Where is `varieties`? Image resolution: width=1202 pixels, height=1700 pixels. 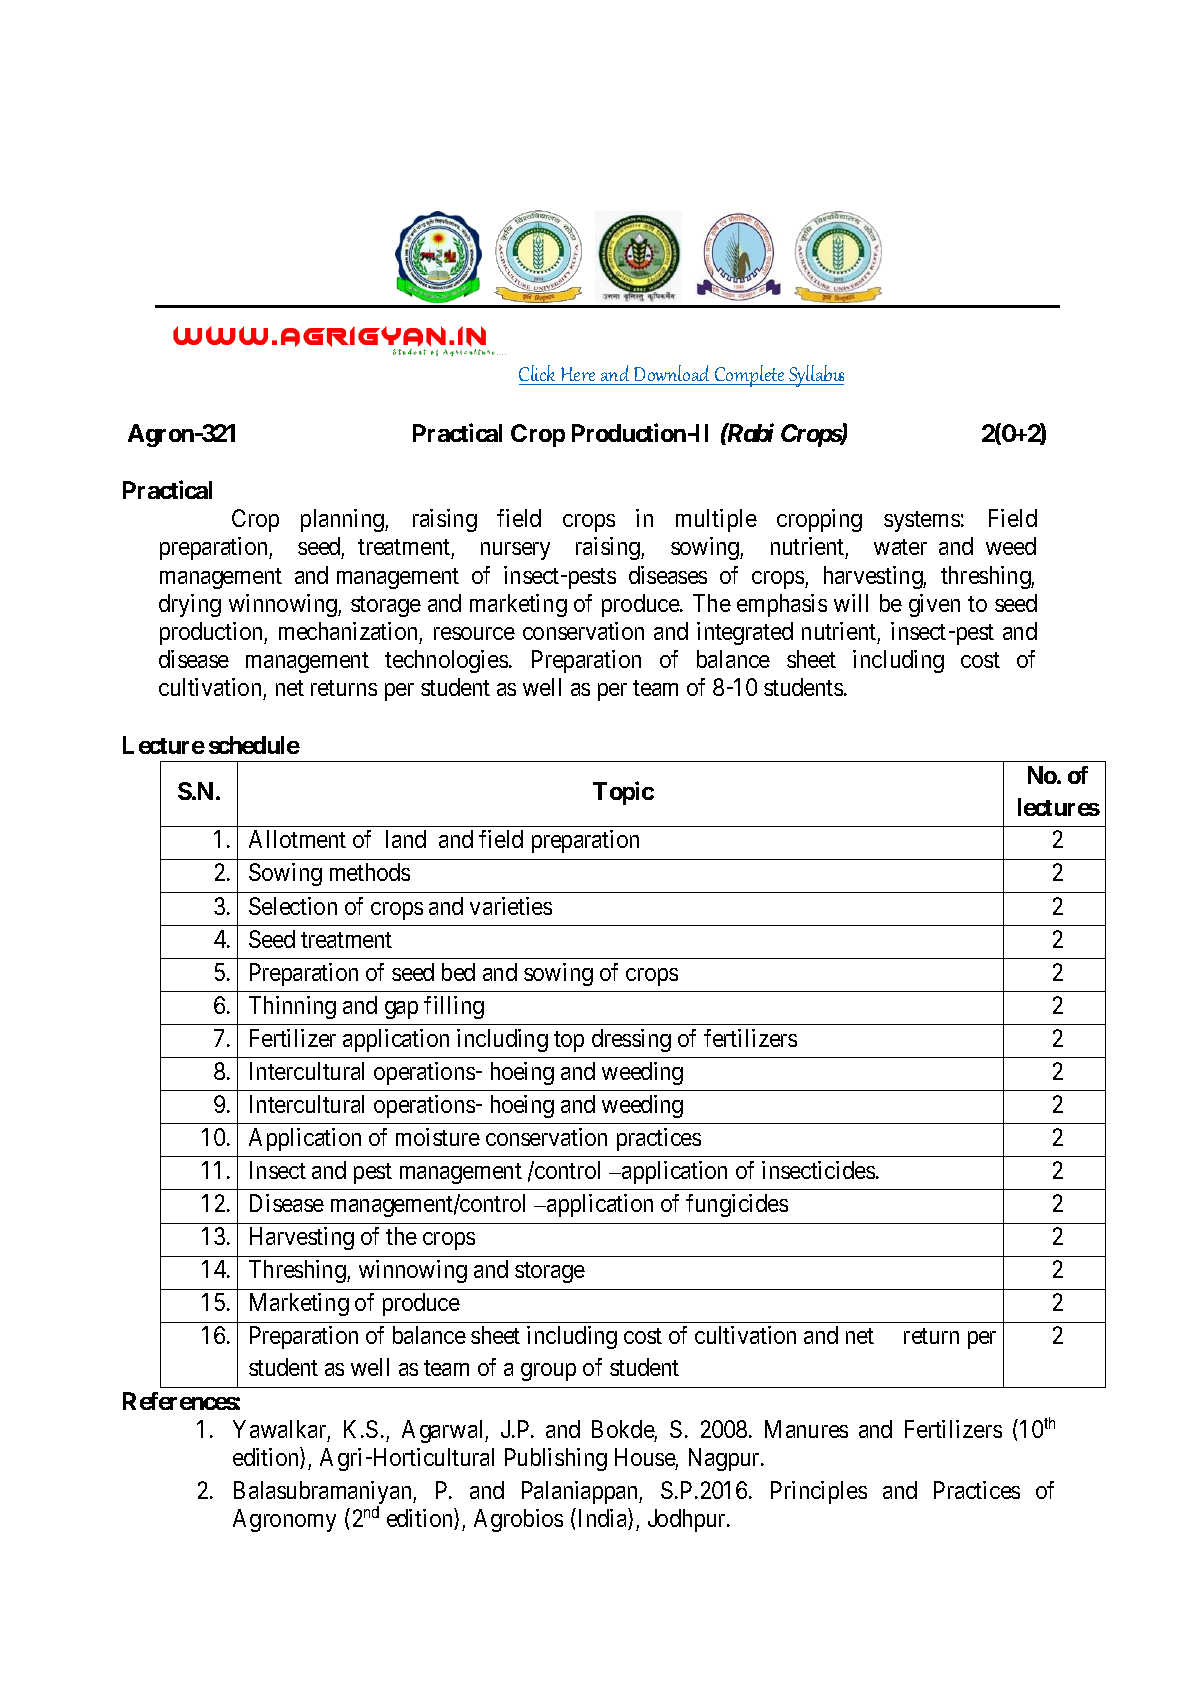
varieties is located at coordinates (511, 906).
